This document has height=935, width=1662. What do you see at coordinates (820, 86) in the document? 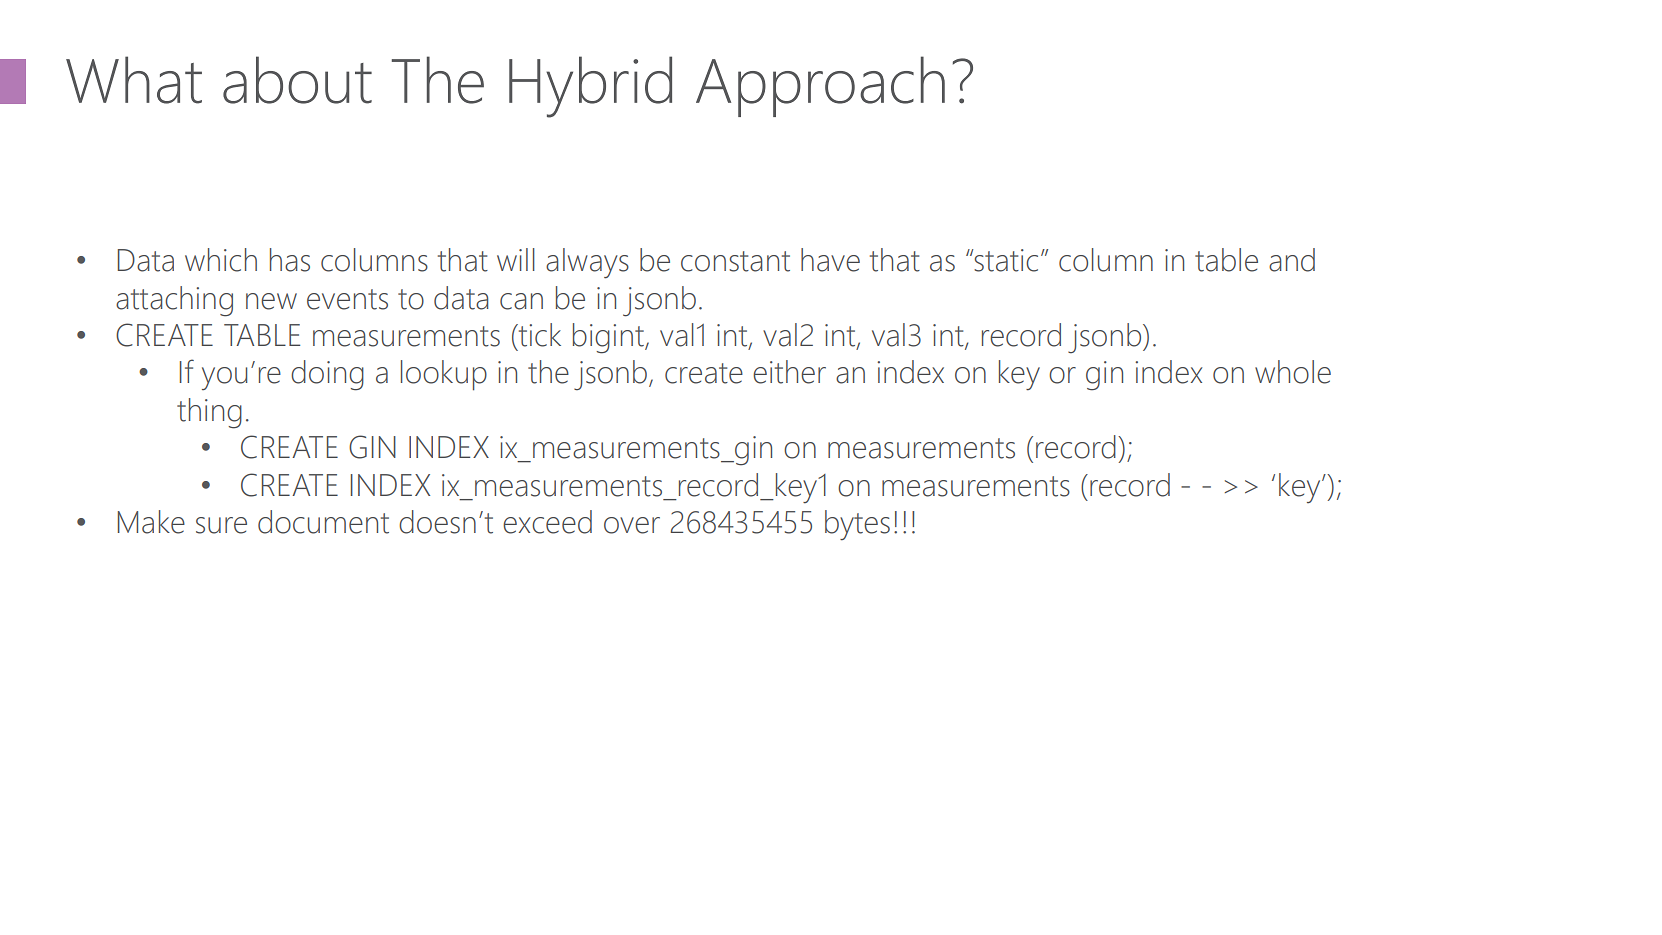
I see `Approach` at bounding box center [820, 86].
